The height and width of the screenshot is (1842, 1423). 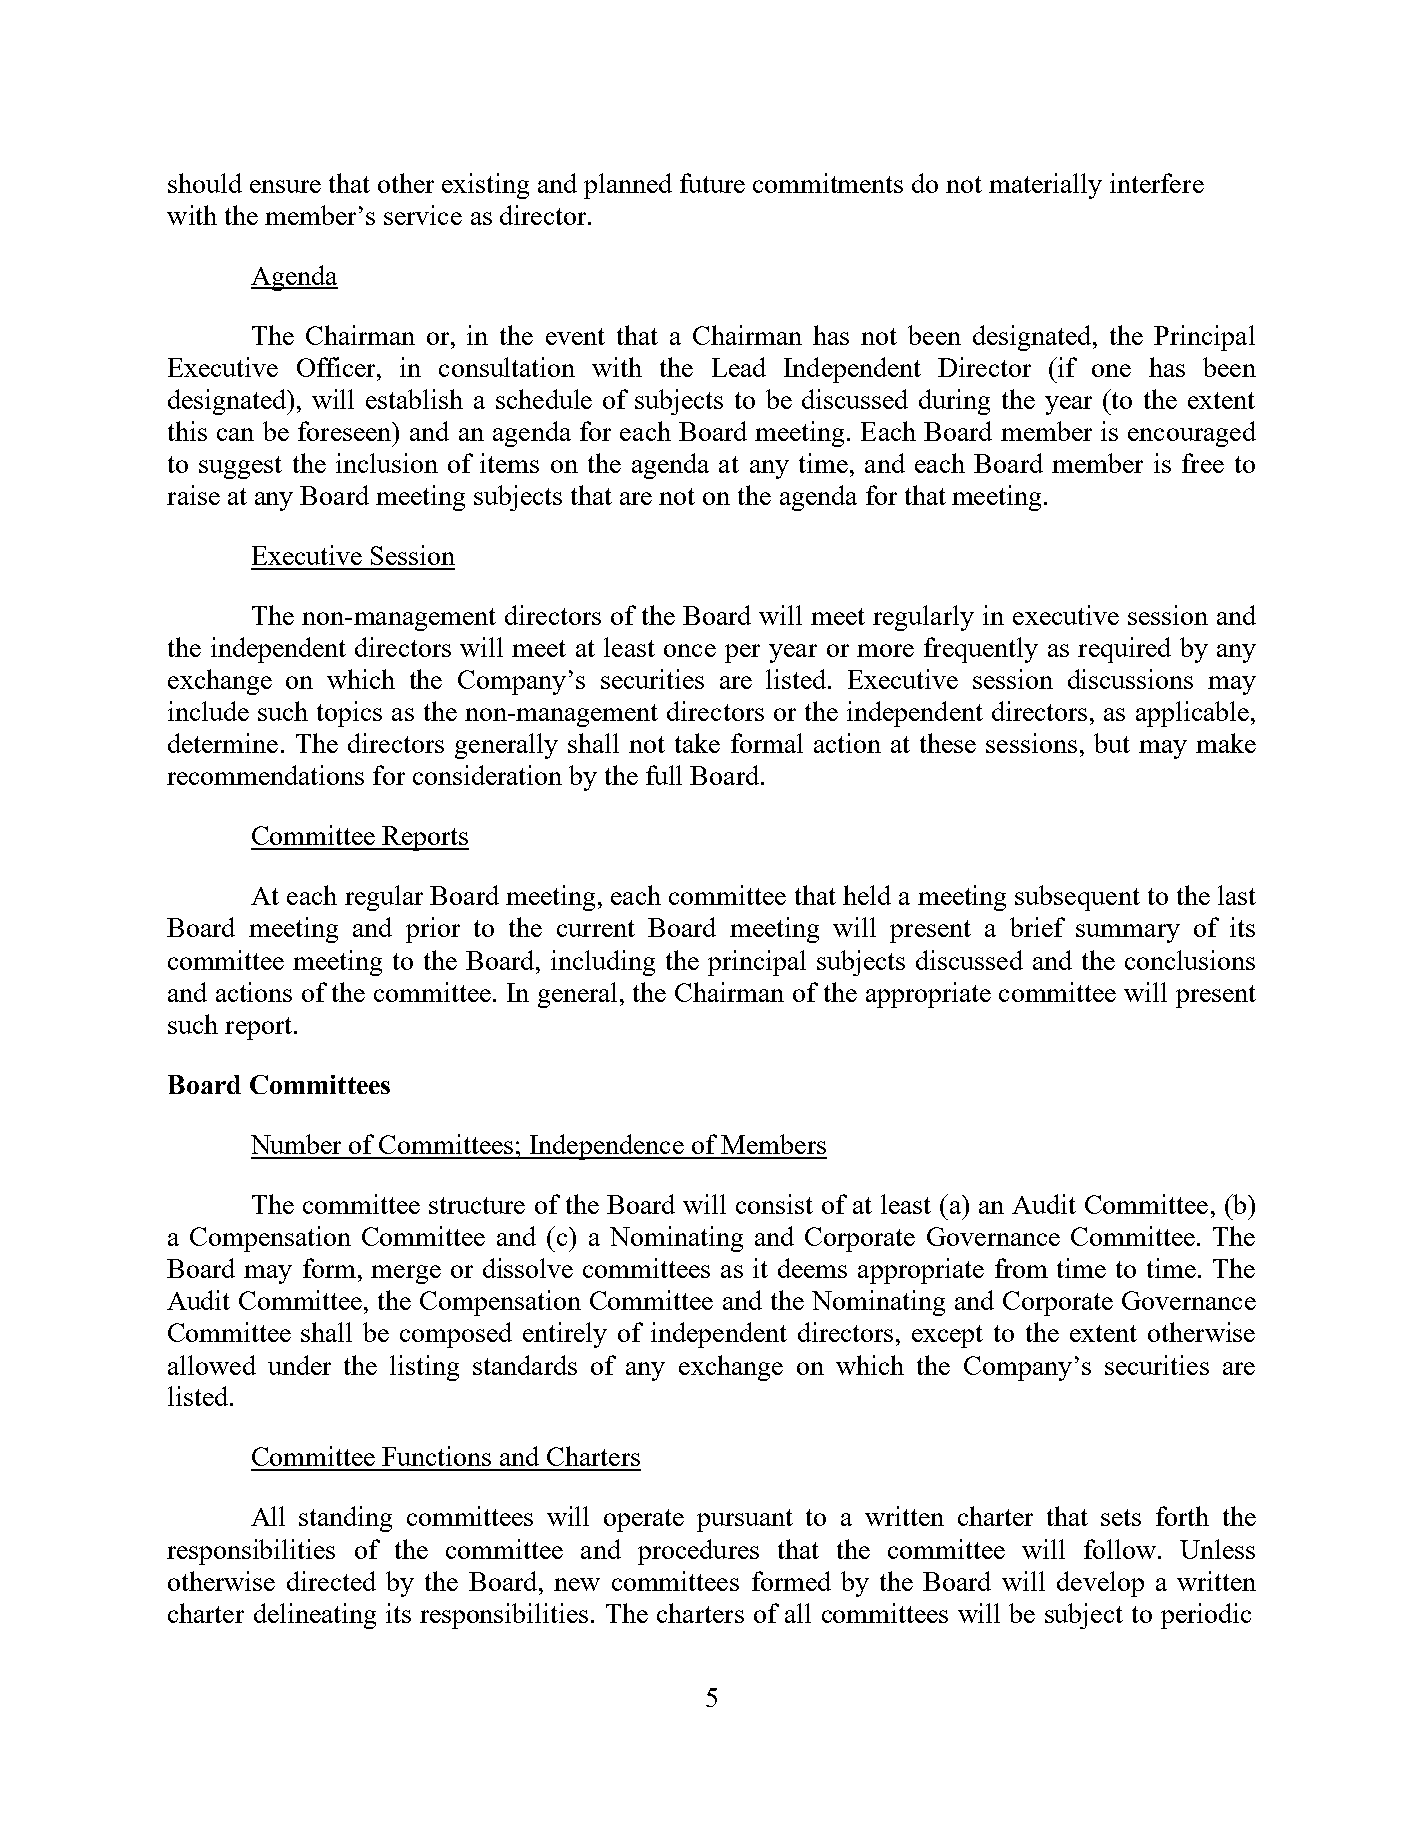 What do you see at coordinates (1077, 898) in the screenshot?
I see `subsequent` at bounding box center [1077, 898].
